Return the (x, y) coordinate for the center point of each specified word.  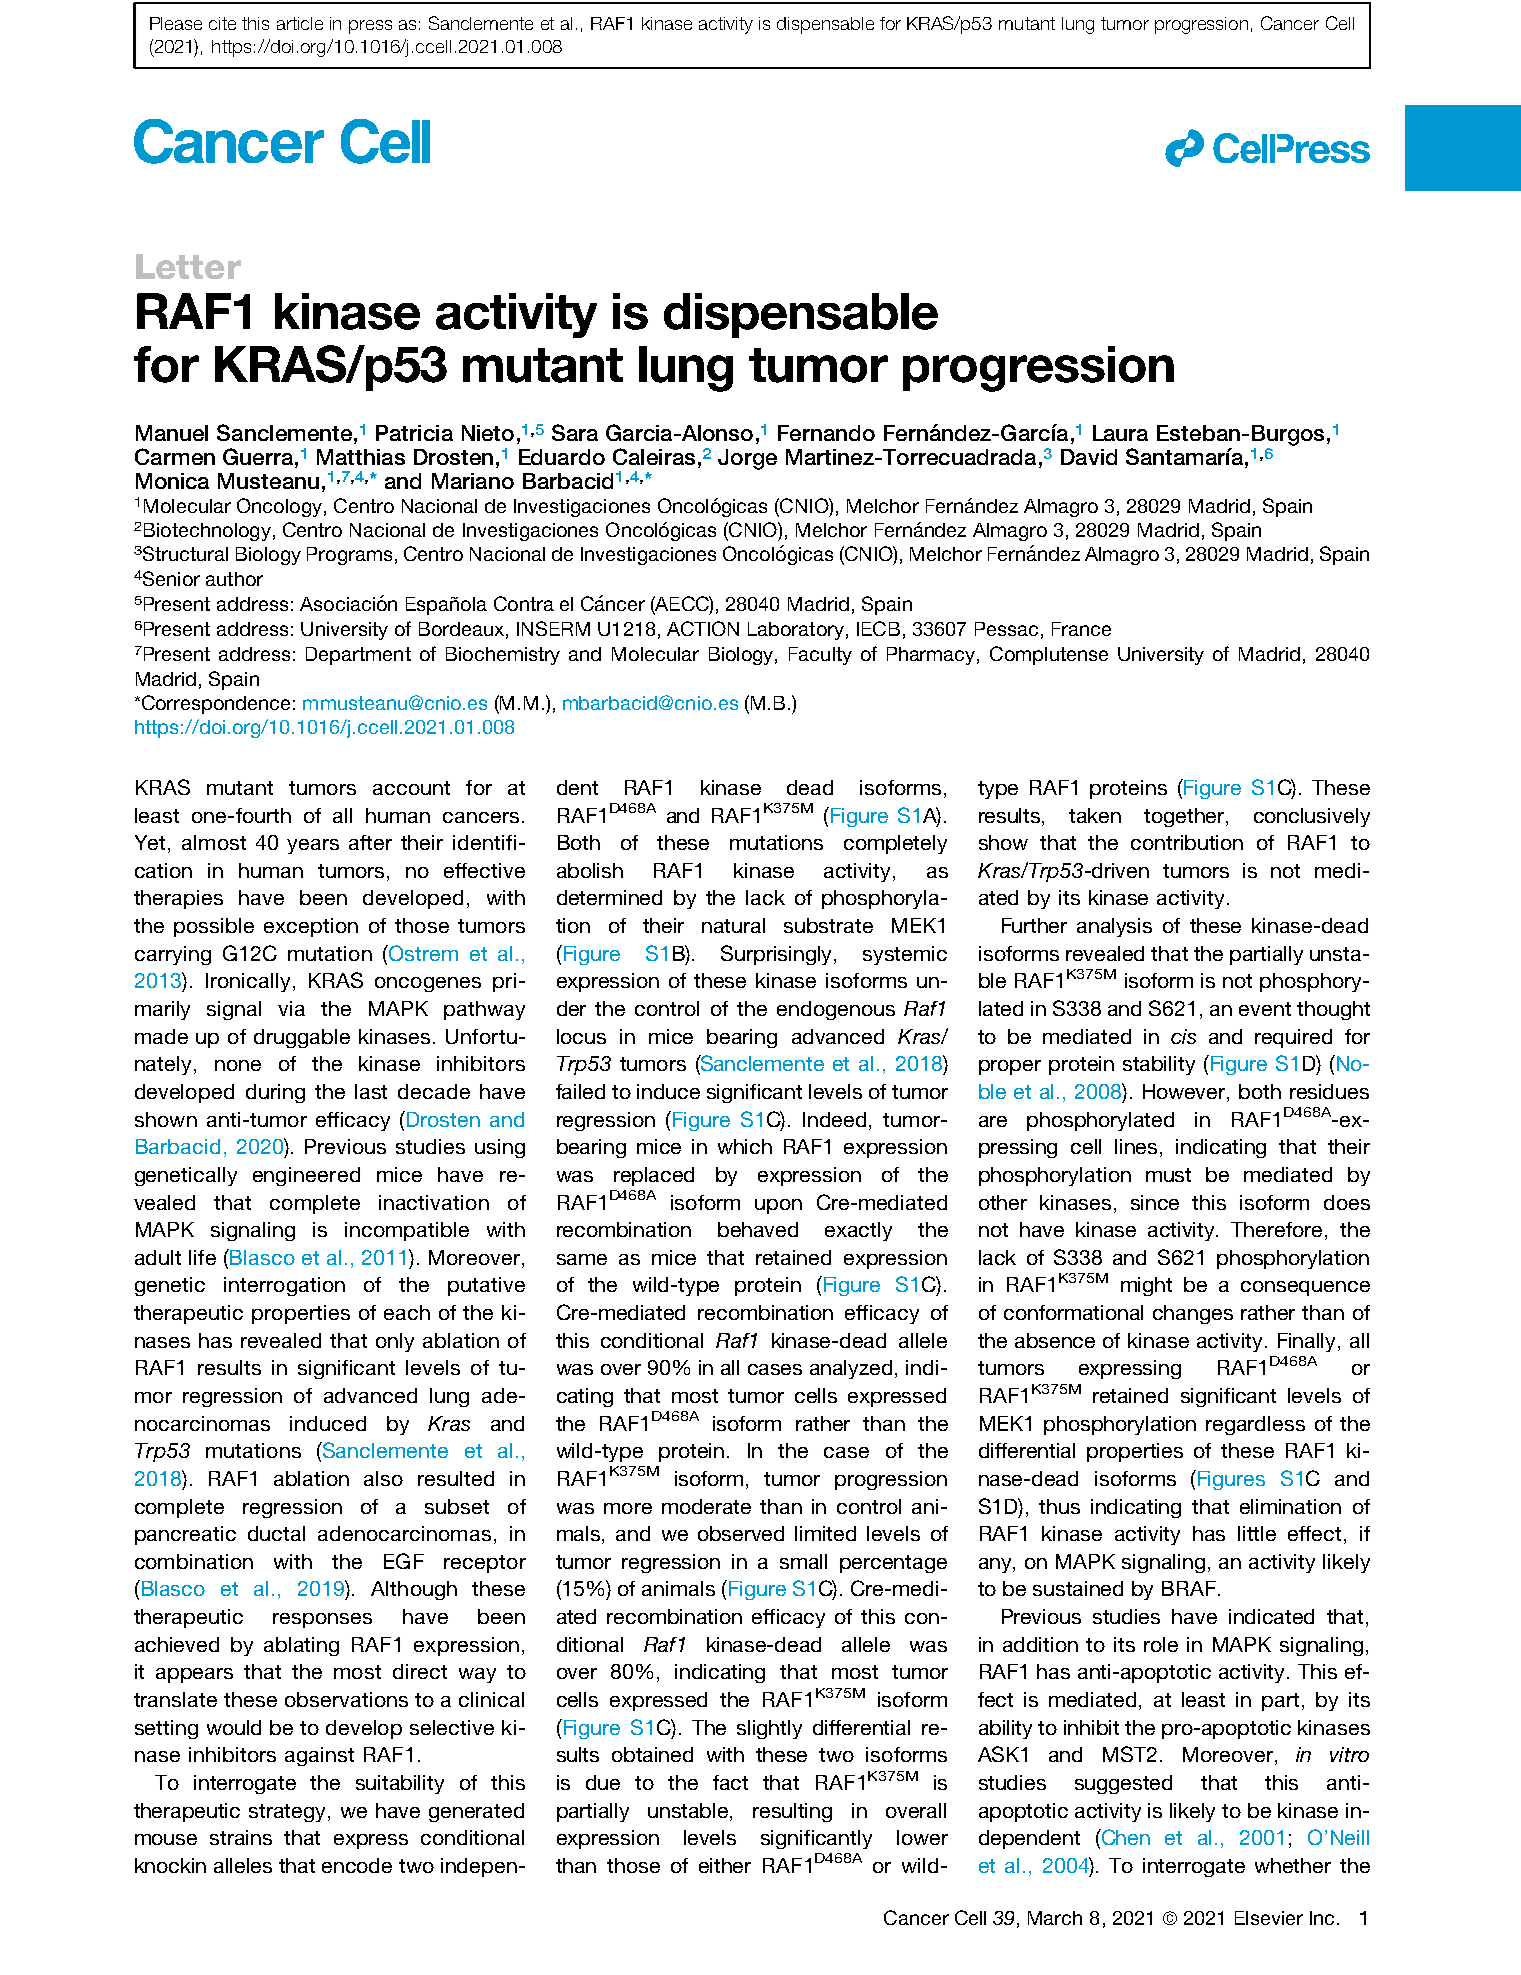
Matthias (361, 457)
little (1257, 1533)
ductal (276, 1533)
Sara (575, 432)
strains (241, 1837)
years (313, 846)
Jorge (747, 459)
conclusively (1312, 817)
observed (741, 1533)
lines (1136, 1146)
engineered (306, 1176)
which (745, 1146)
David (1089, 457)
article (300, 23)
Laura (1120, 433)
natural (733, 925)
